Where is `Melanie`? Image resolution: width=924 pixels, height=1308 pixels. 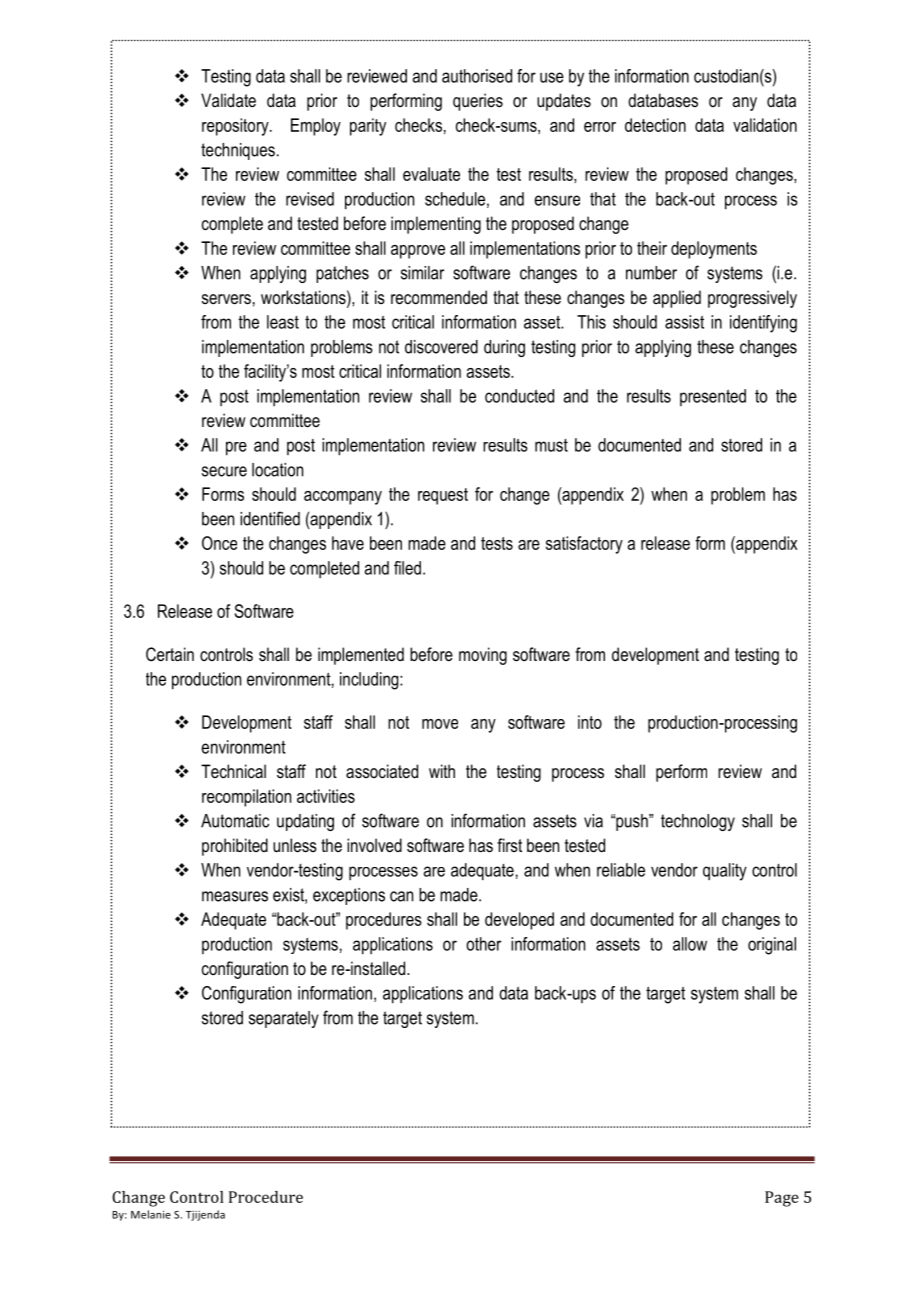
Melanie is located at coordinates (151, 1214).
